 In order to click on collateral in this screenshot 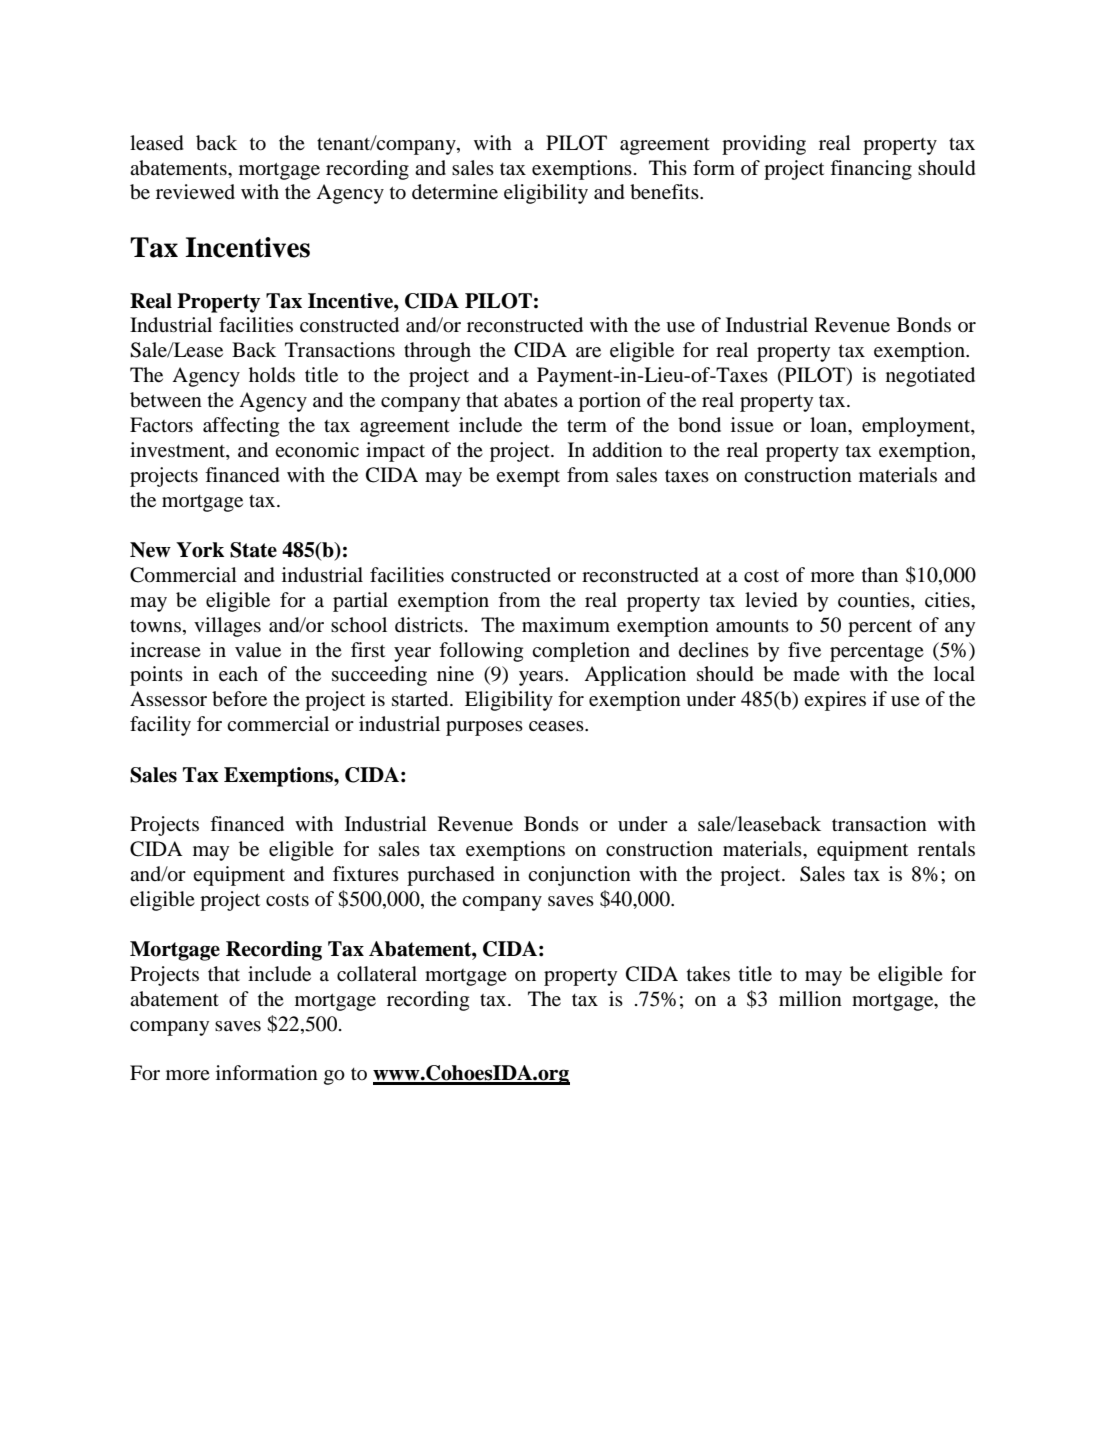, I will do `click(377, 974)`.
